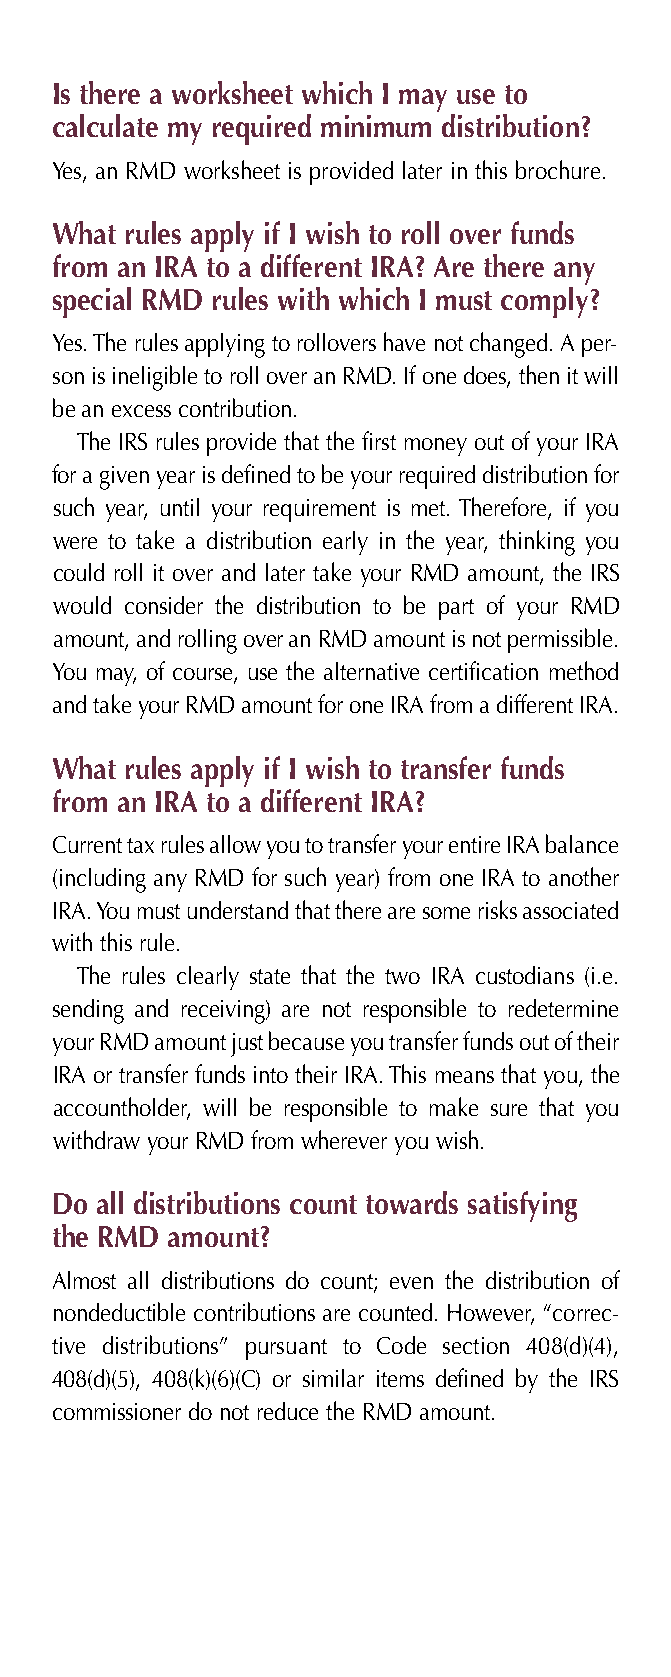  What do you see at coordinates (105, 125) in the screenshot?
I see `calculate` at bounding box center [105, 125].
